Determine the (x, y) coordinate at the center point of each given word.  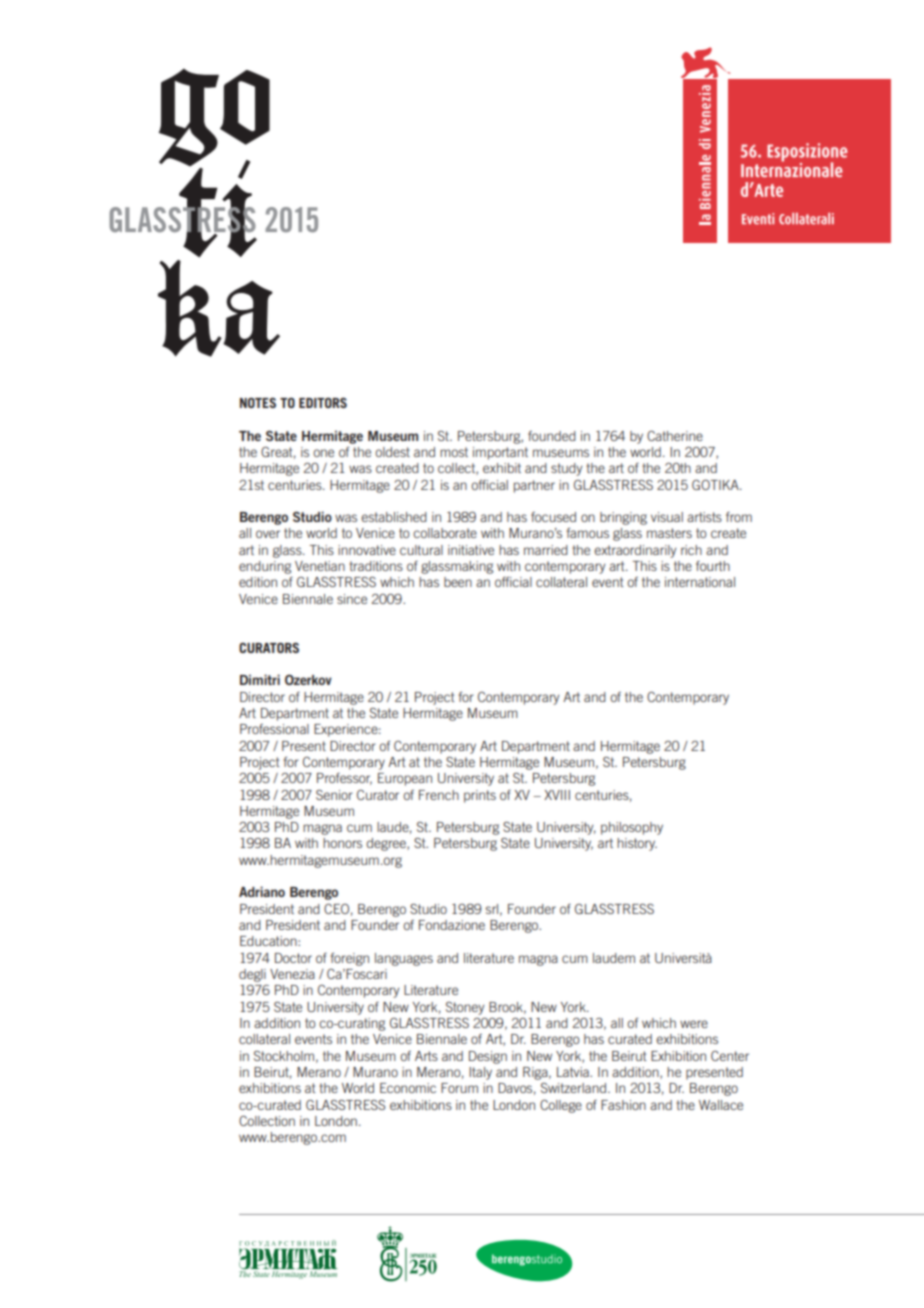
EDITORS (323, 402)
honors (342, 843)
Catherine (675, 436)
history (637, 844)
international (700, 582)
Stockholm (284, 1056)
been (458, 582)
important (500, 453)
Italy (480, 1073)
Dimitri (260, 679)
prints (480, 796)
